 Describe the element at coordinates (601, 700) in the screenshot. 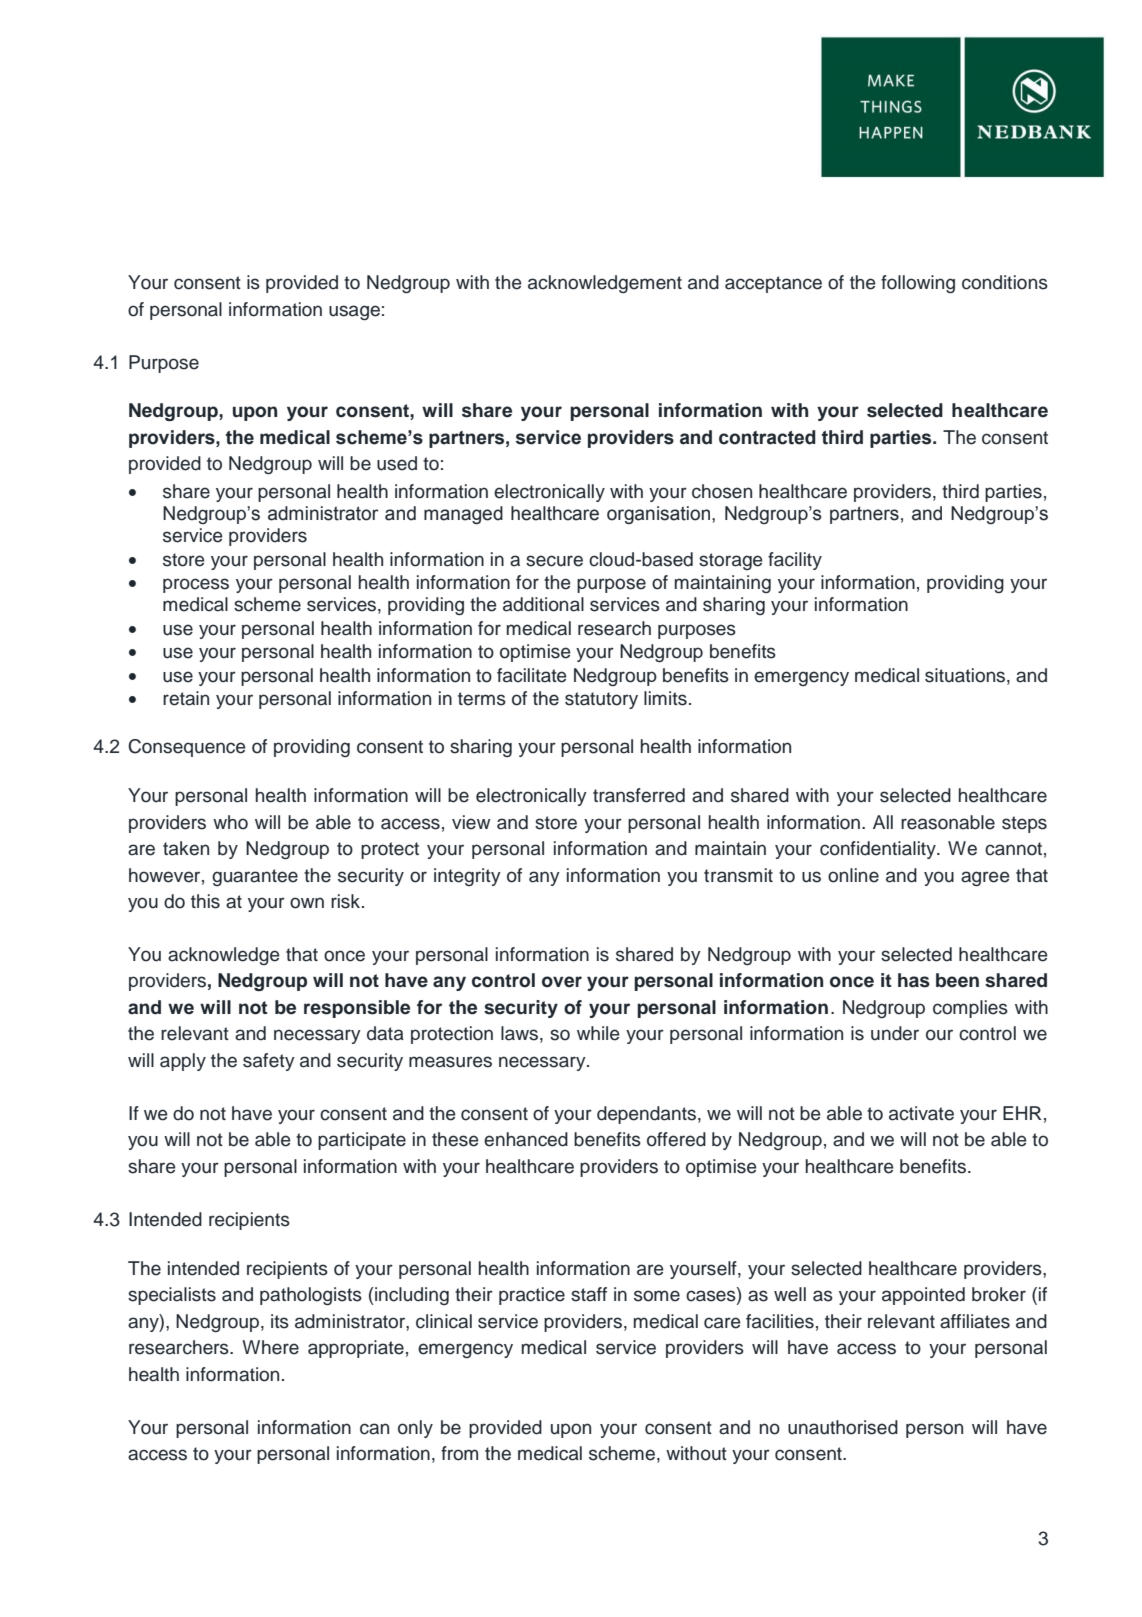

I see `statutory` at that location.
